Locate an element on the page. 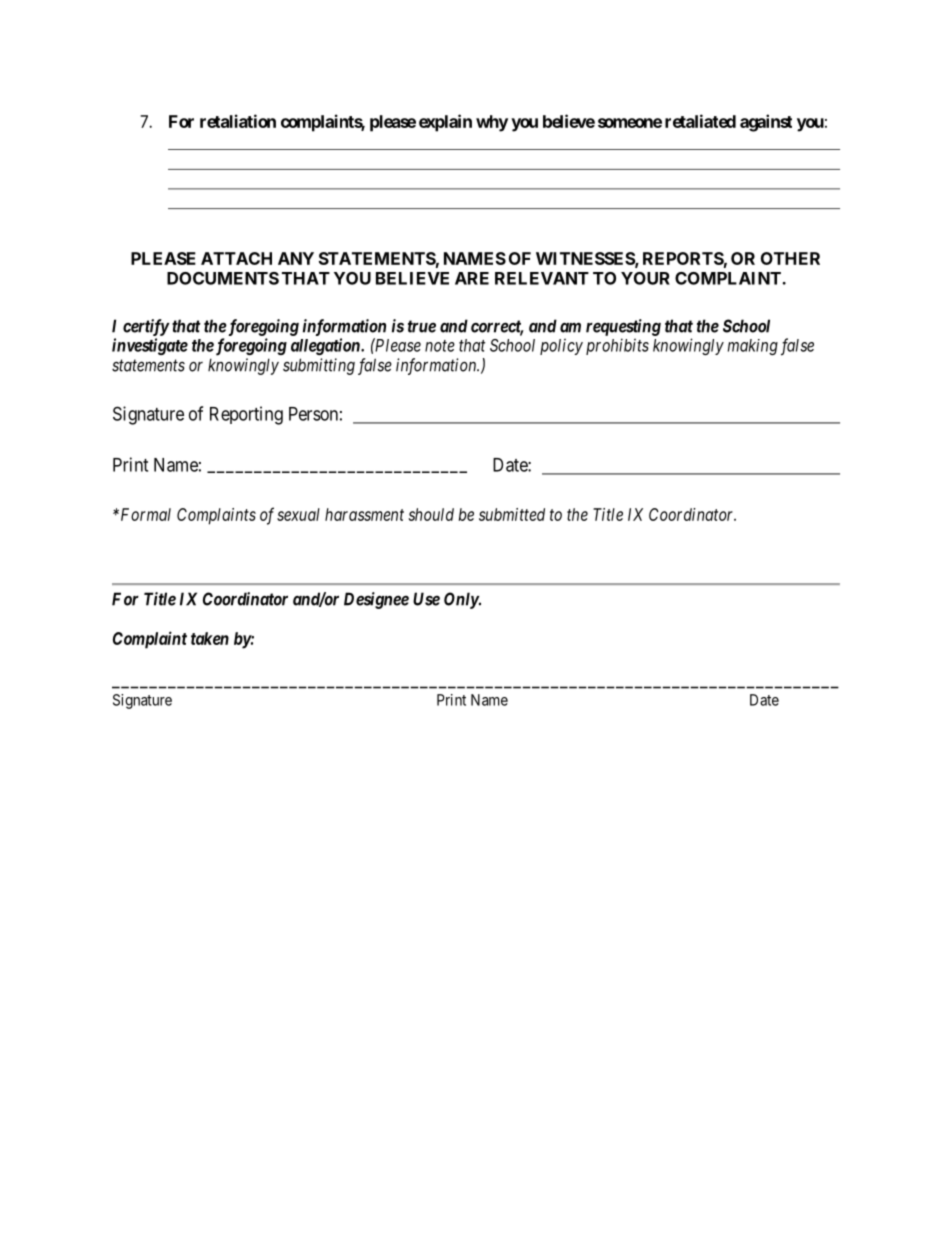 This image has height=1233, width=952. making is located at coordinates (753, 347).
